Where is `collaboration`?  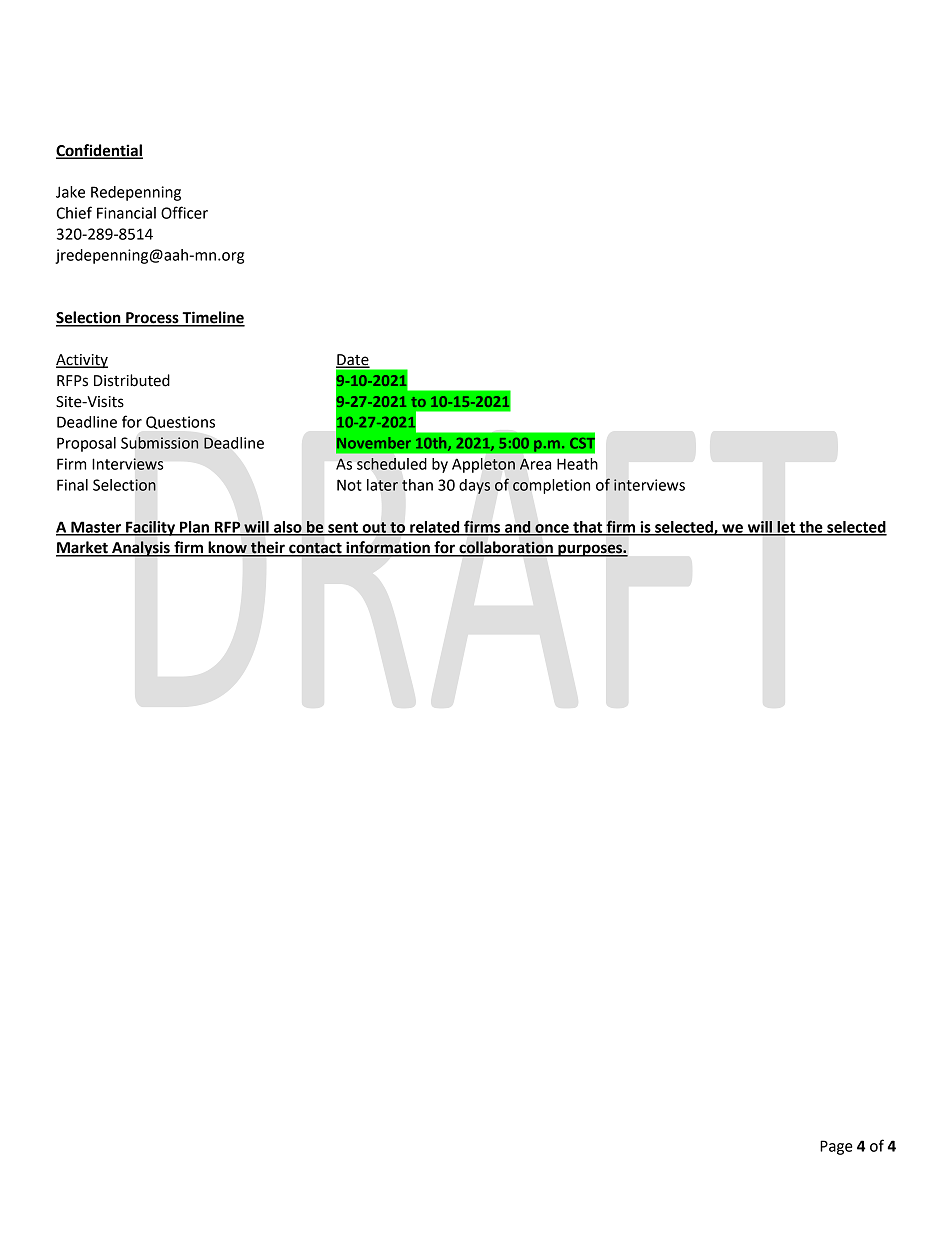
collaboration is located at coordinates (506, 548).
